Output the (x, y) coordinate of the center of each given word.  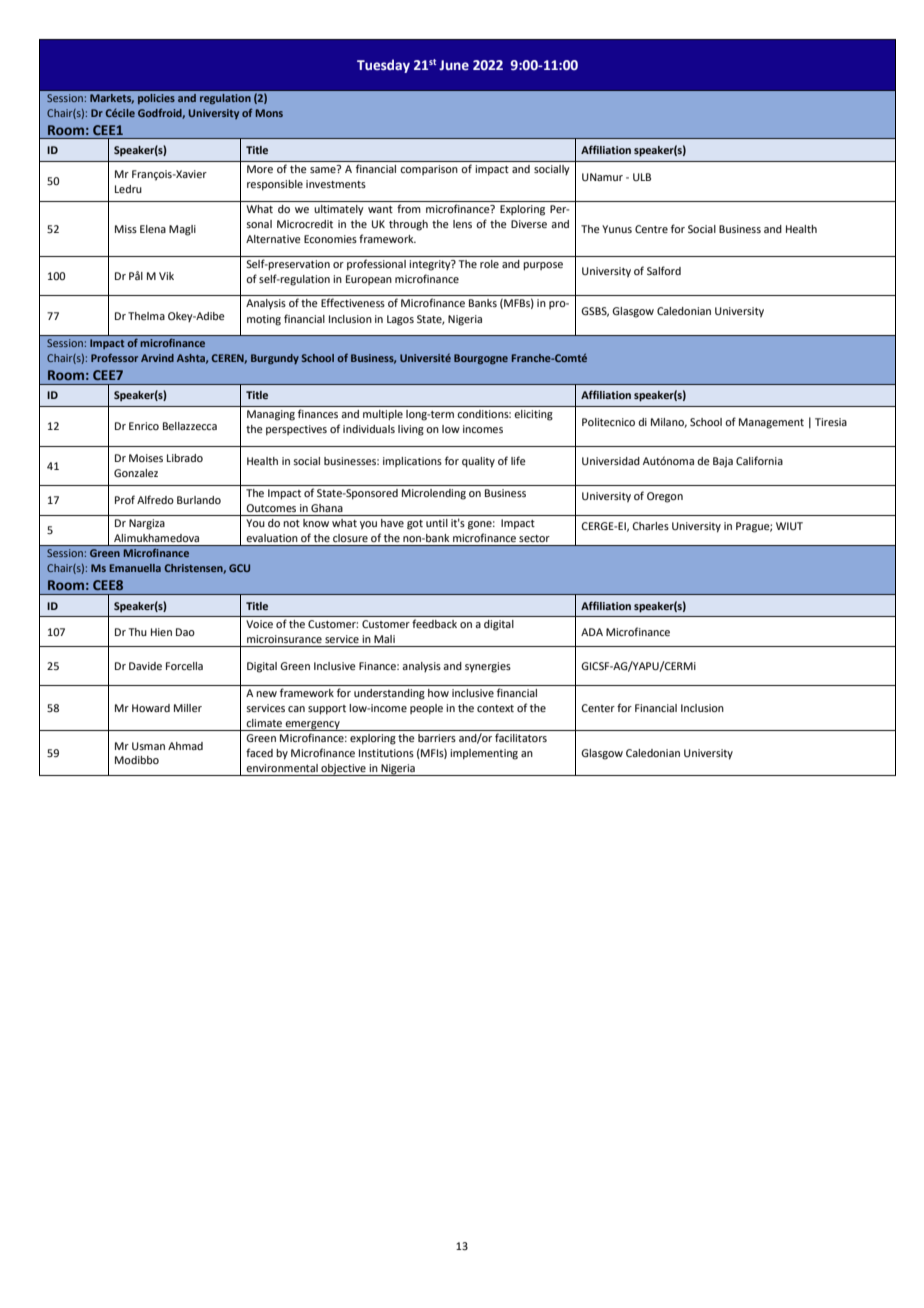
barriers (437, 738)
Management (771, 423)
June (454, 65)
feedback (434, 623)
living (411, 430)
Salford (664, 270)
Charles (650, 526)
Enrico (144, 426)
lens (462, 224)
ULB (642, 177)
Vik (166, 276)
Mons (269, 113)
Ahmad (185, 746)
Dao (185, 632)
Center (598, 708)
